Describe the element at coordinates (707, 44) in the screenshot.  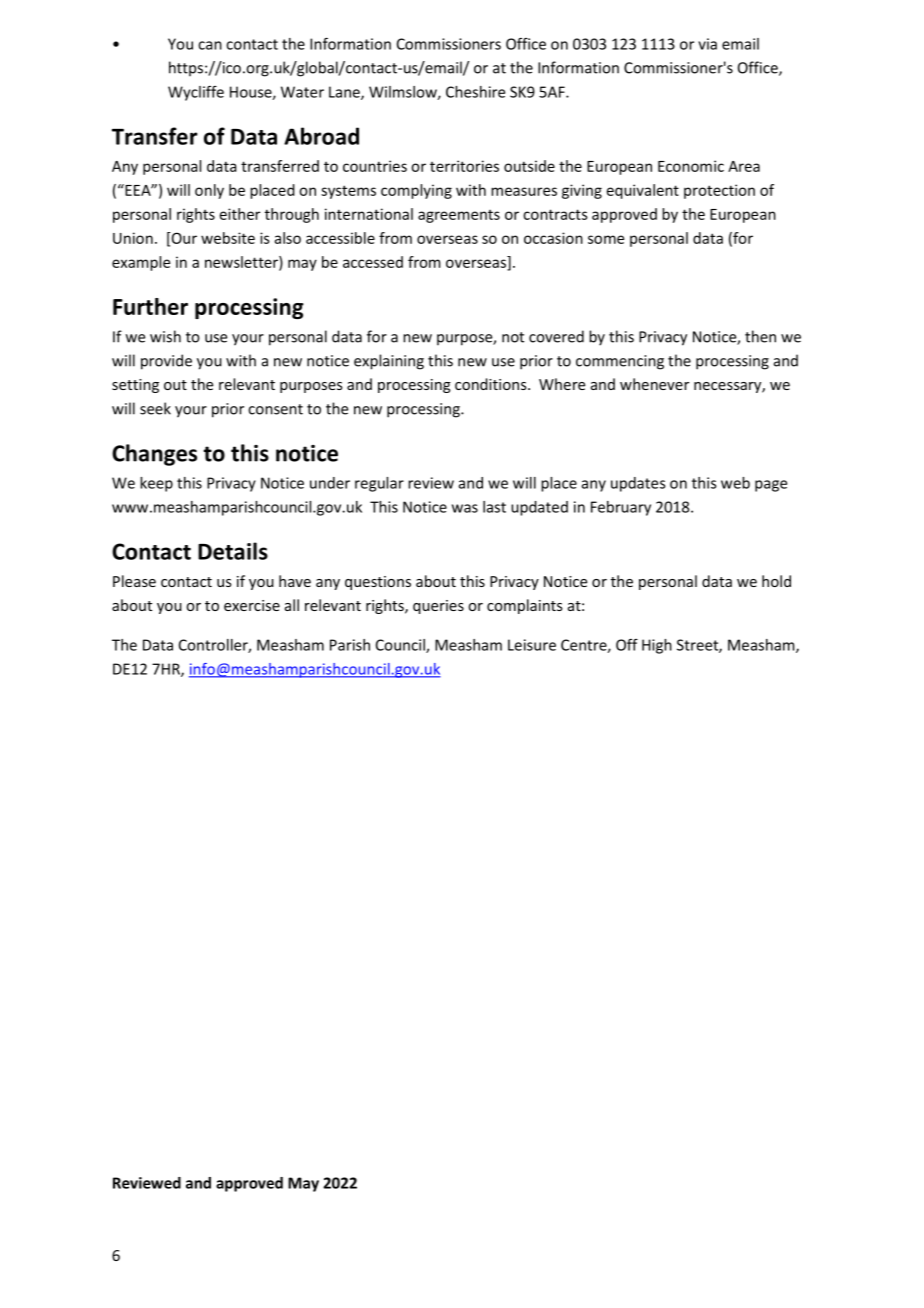
I see `via` at that location.
